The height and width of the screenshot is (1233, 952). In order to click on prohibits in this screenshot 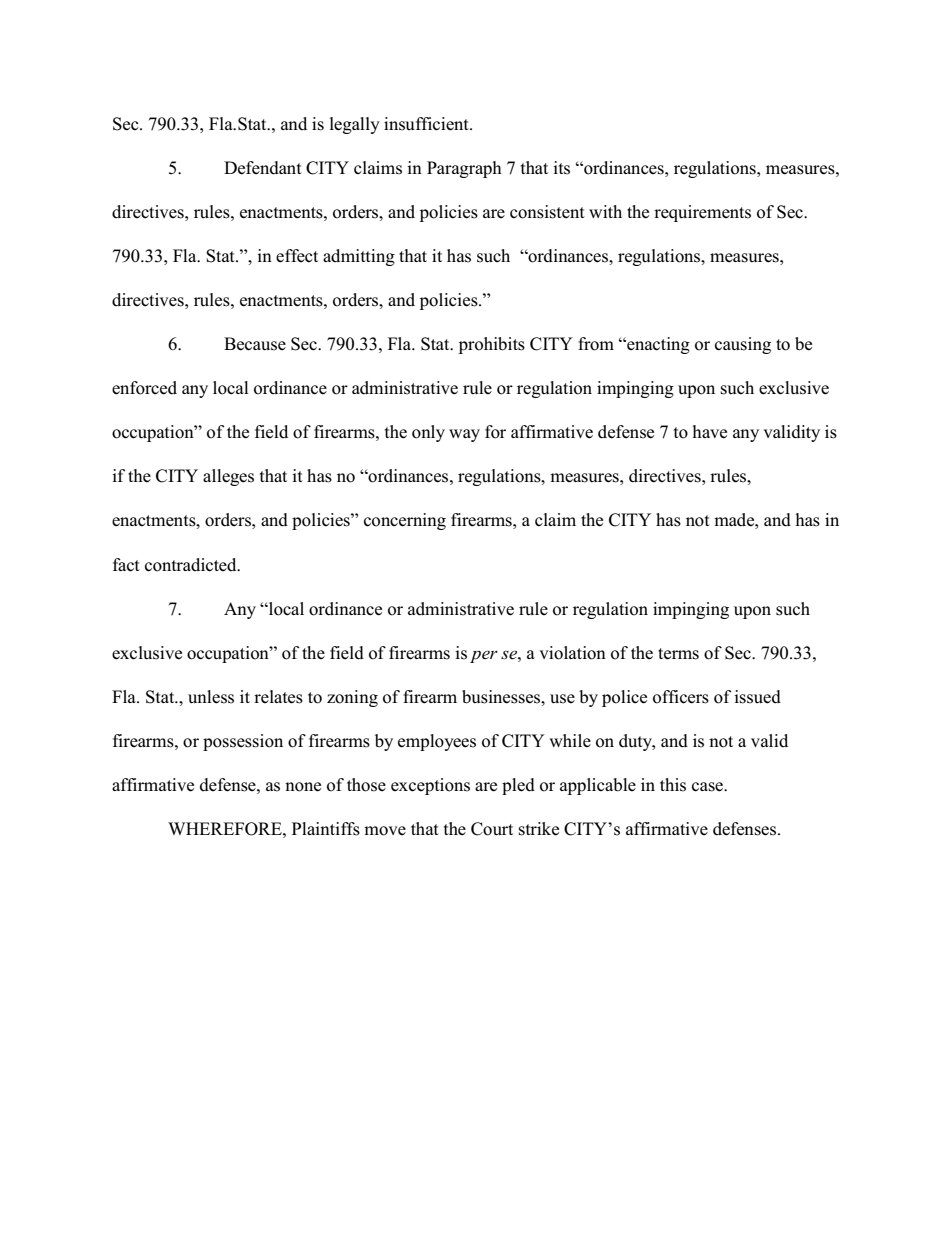, I will do `click(492, 345)`.
